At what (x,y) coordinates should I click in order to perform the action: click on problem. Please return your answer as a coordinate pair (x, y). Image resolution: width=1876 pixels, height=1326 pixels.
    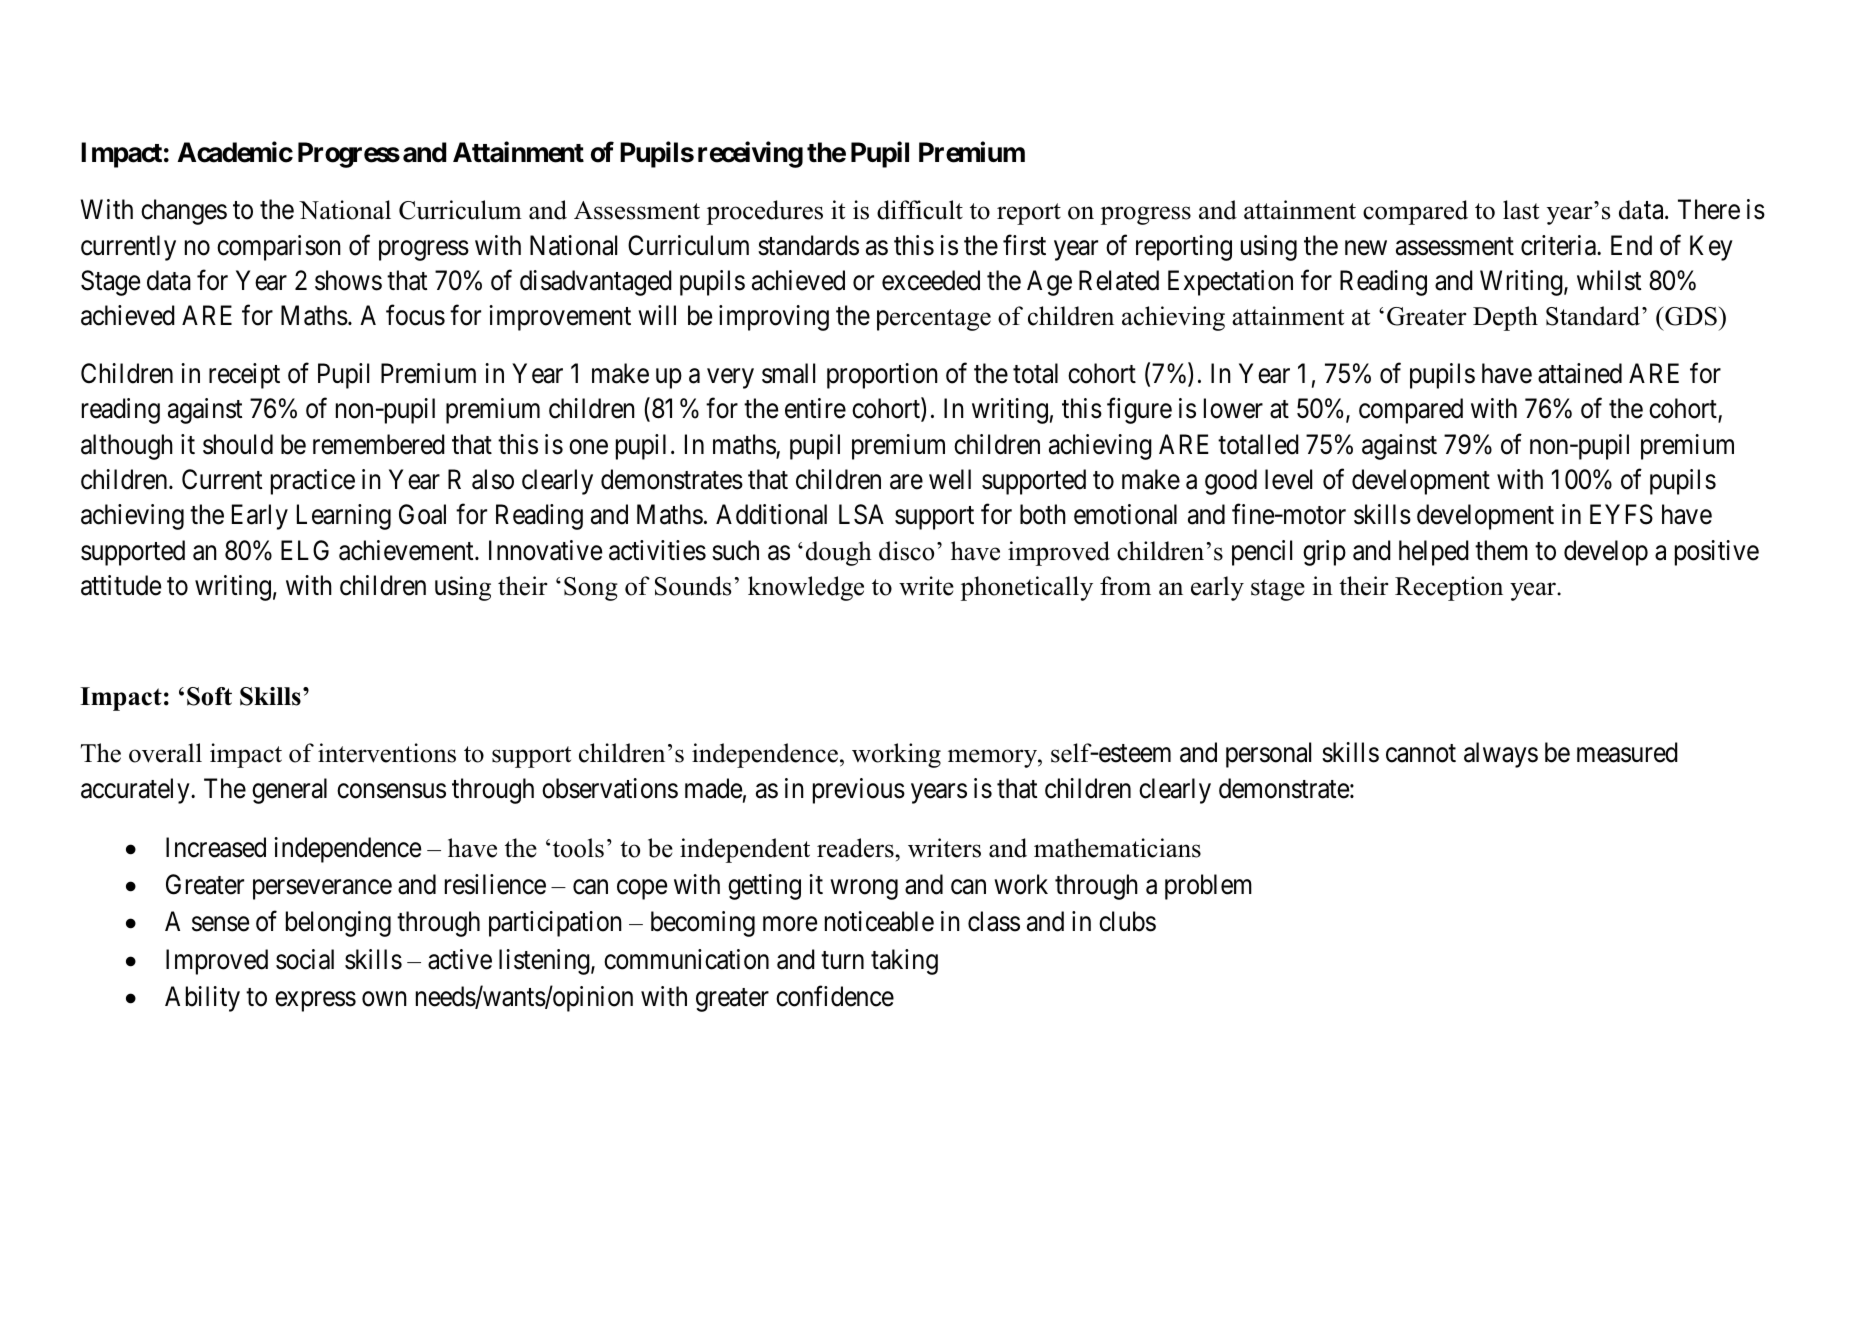
    Looking at the image, I should click on (1208, 887).
